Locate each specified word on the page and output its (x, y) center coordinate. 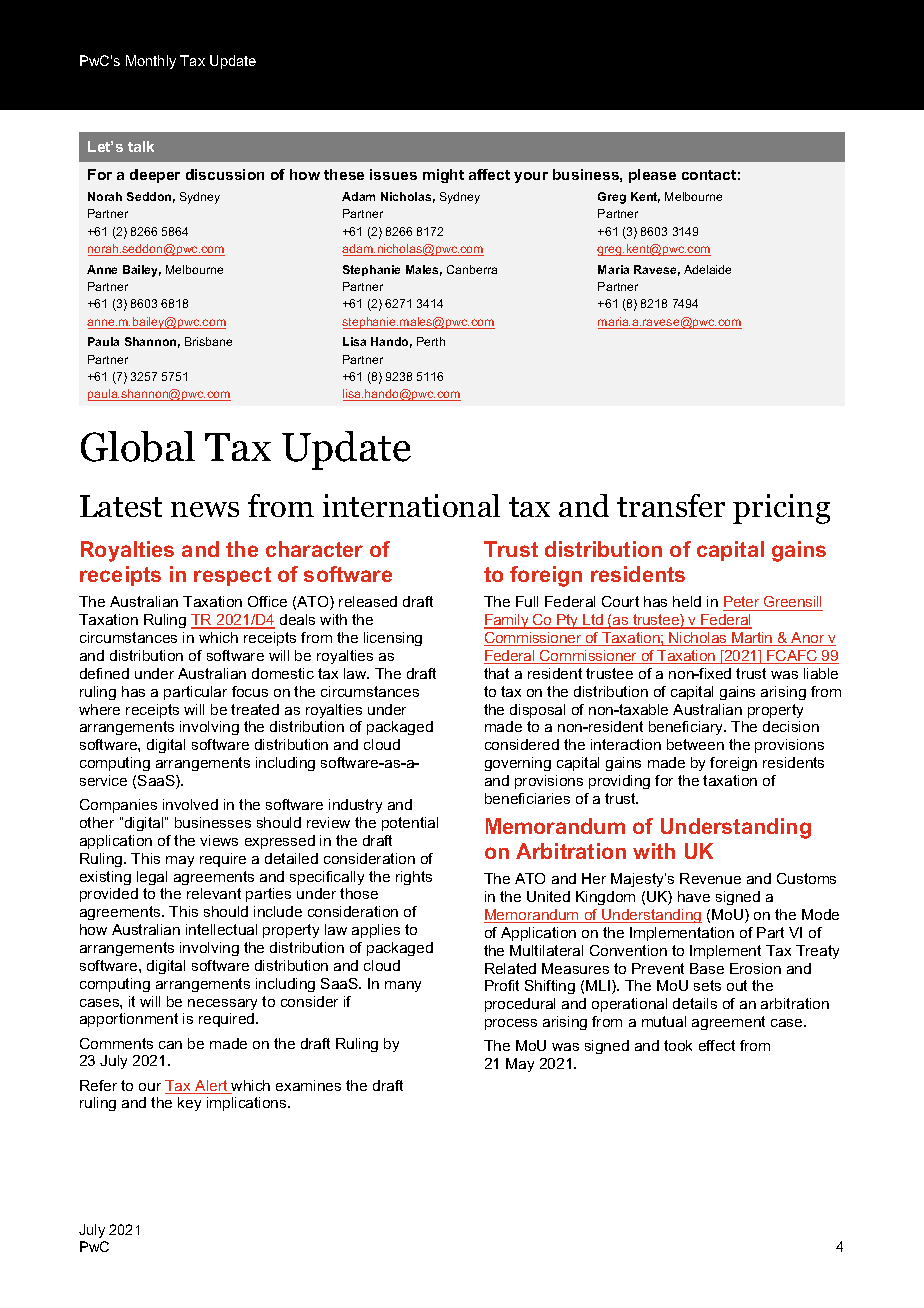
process (511, 1024)
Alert (211, 1087)
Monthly (151, 62)
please (652, 176)
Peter (742, 603)
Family (507, 621)
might (443, 176)
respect (232, 576)
